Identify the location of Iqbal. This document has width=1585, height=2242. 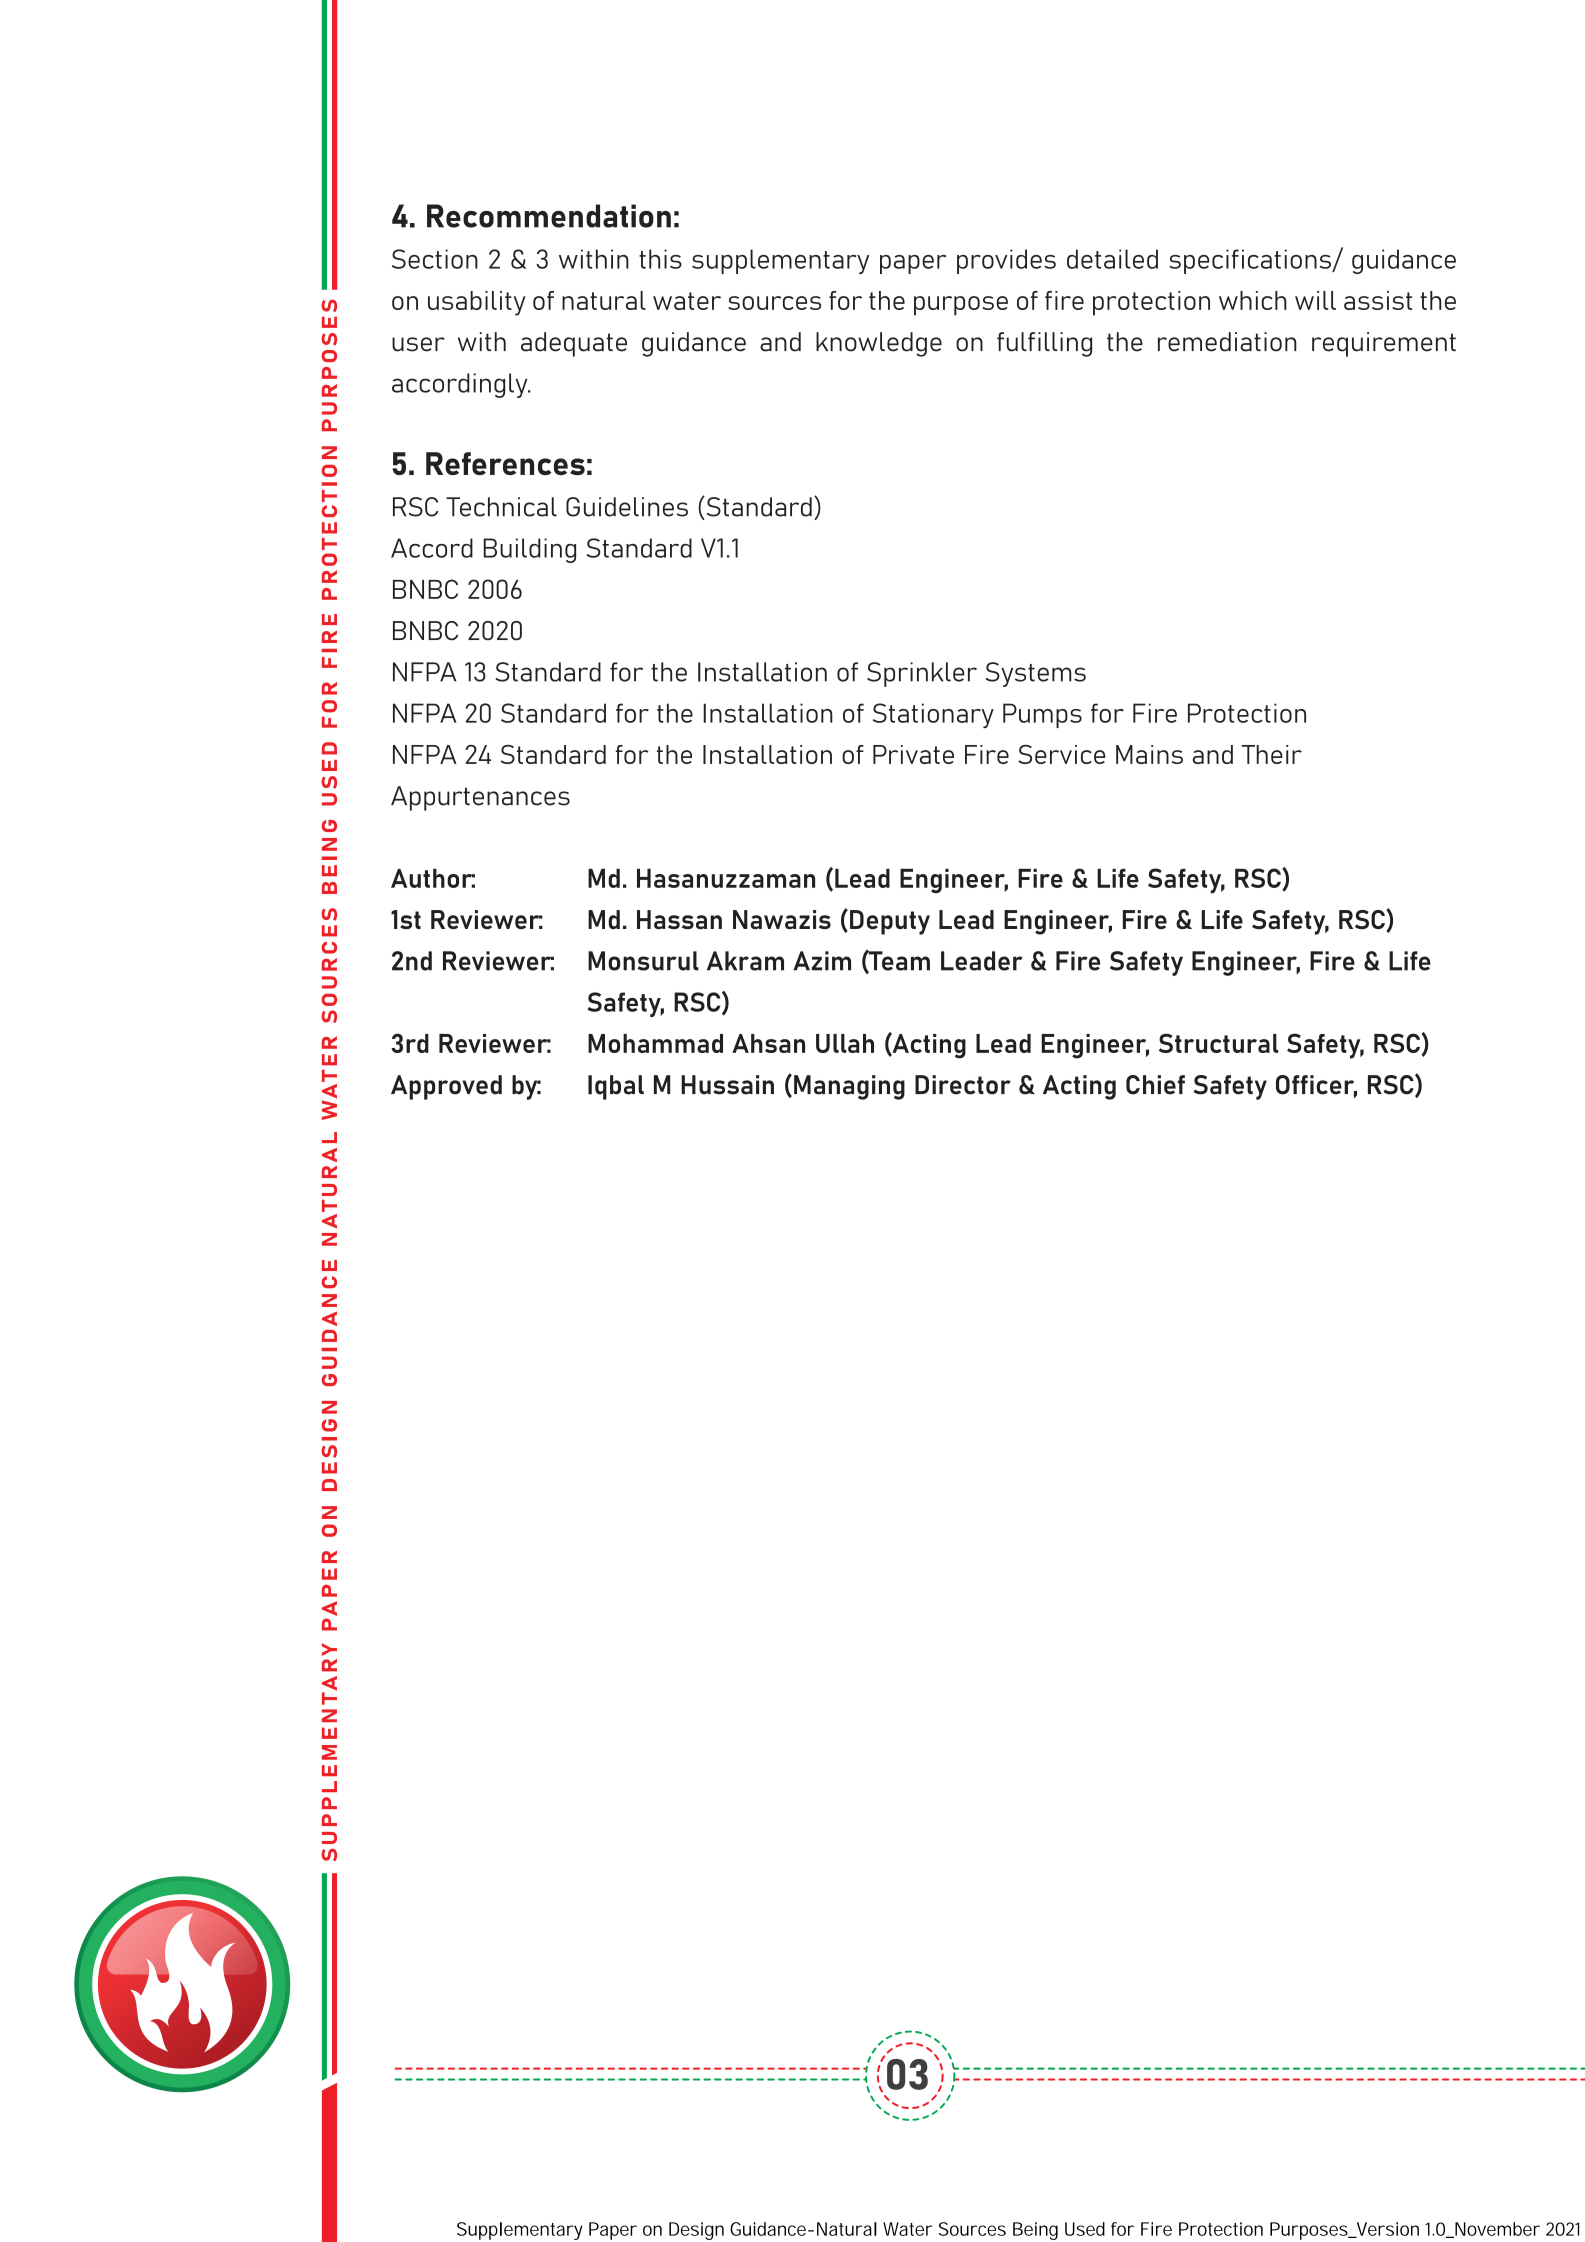
(616, 1087).
